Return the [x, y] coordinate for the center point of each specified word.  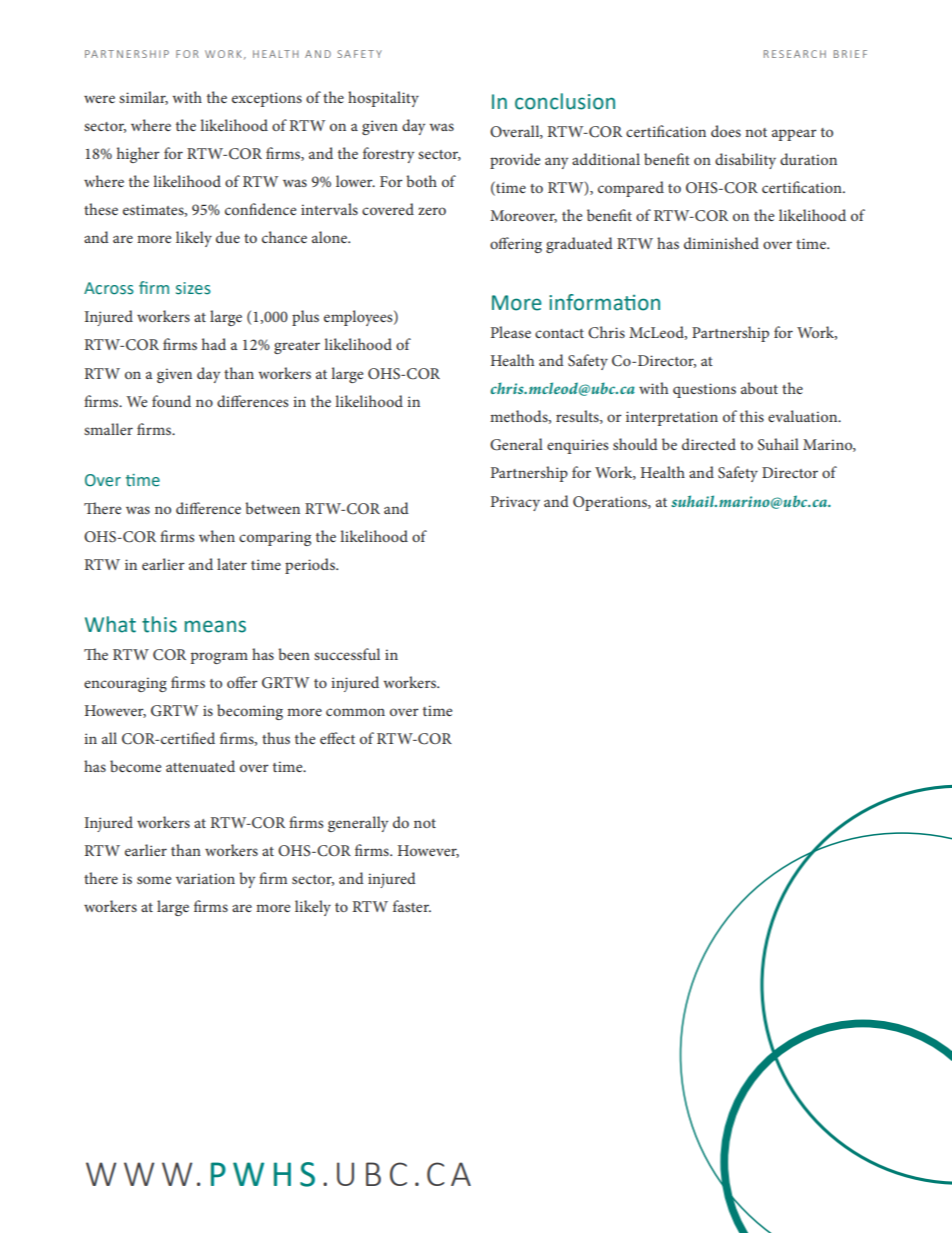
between [272, 508]
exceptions [267, 99]
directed [709, 444]
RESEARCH [795, 54]
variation [205, 878]
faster [412, 906]
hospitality [383, 99]
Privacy [515, 503]
